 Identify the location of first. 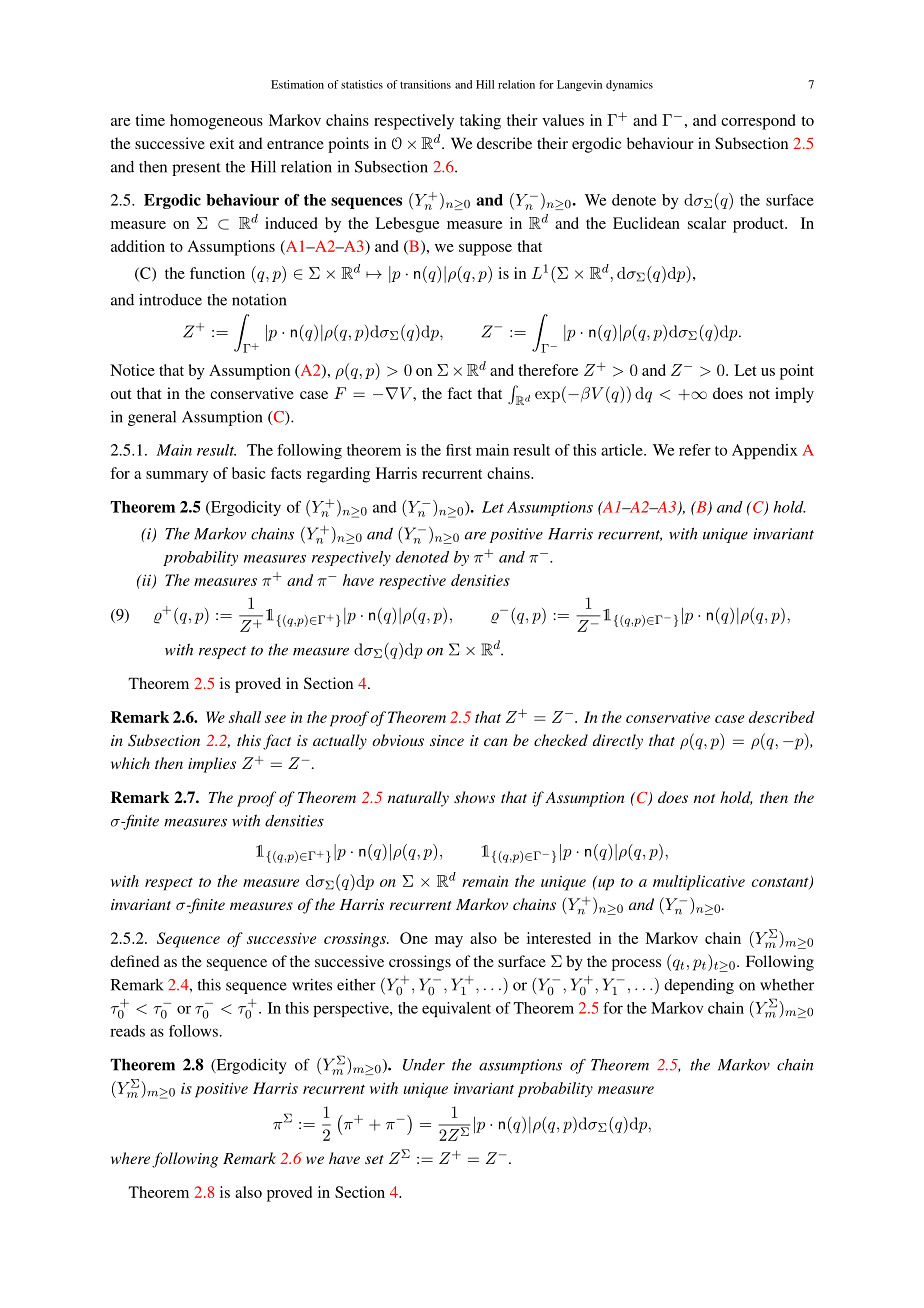
(459, 450).
